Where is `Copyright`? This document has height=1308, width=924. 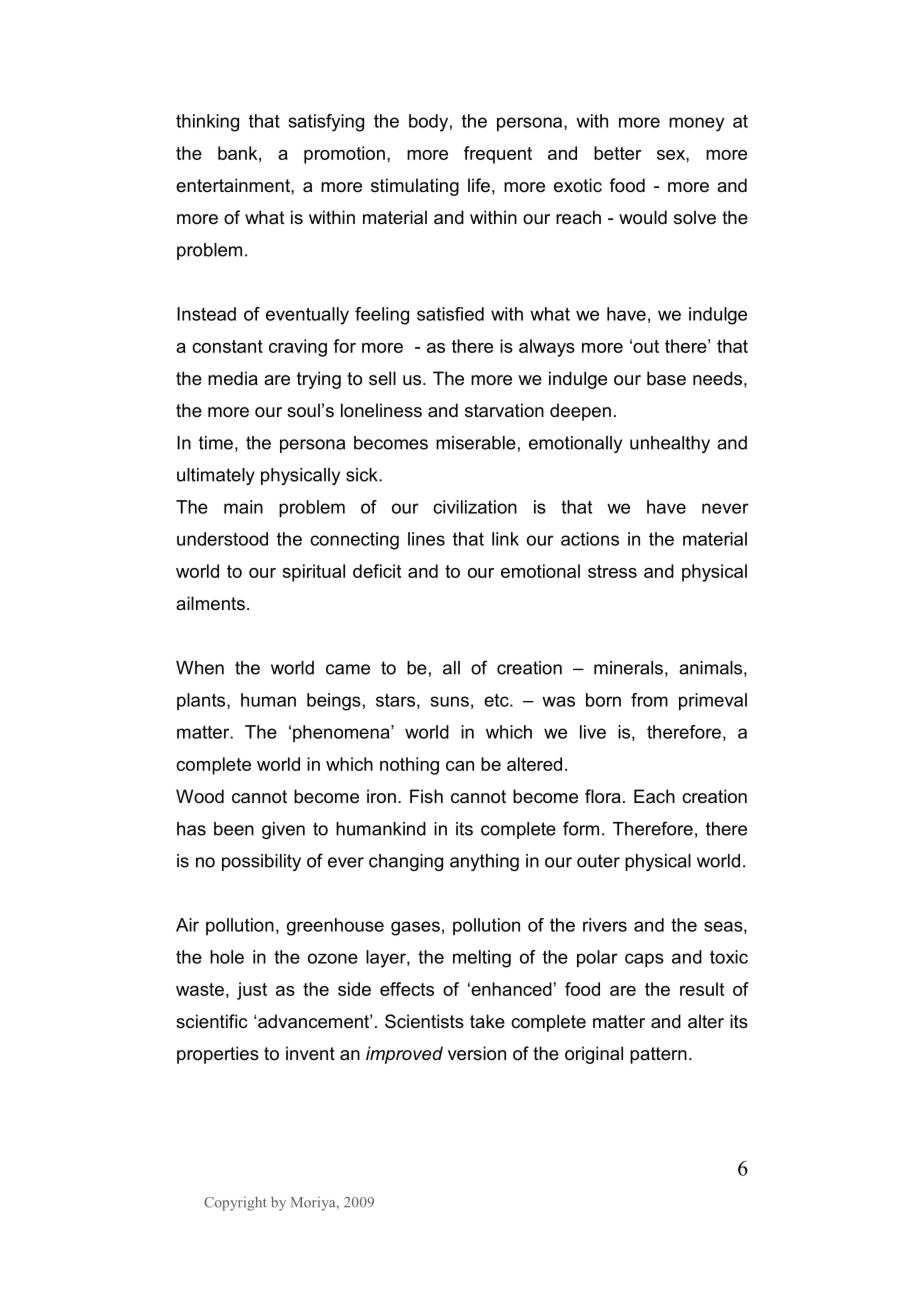
Copyright is located at coordinates (235, 1203).
